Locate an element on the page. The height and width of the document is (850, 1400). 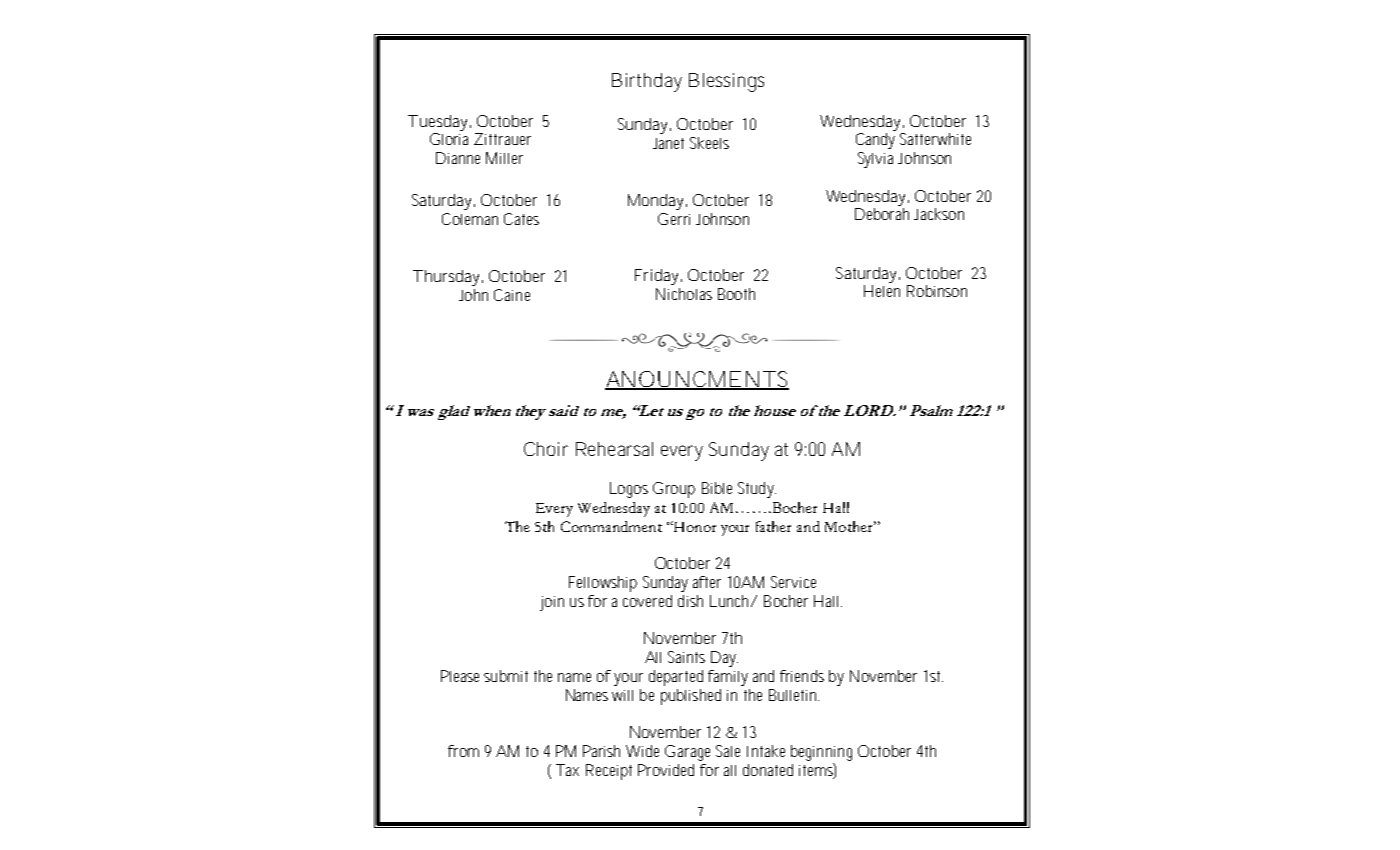
beginning is located at coordinates (821, 753).
